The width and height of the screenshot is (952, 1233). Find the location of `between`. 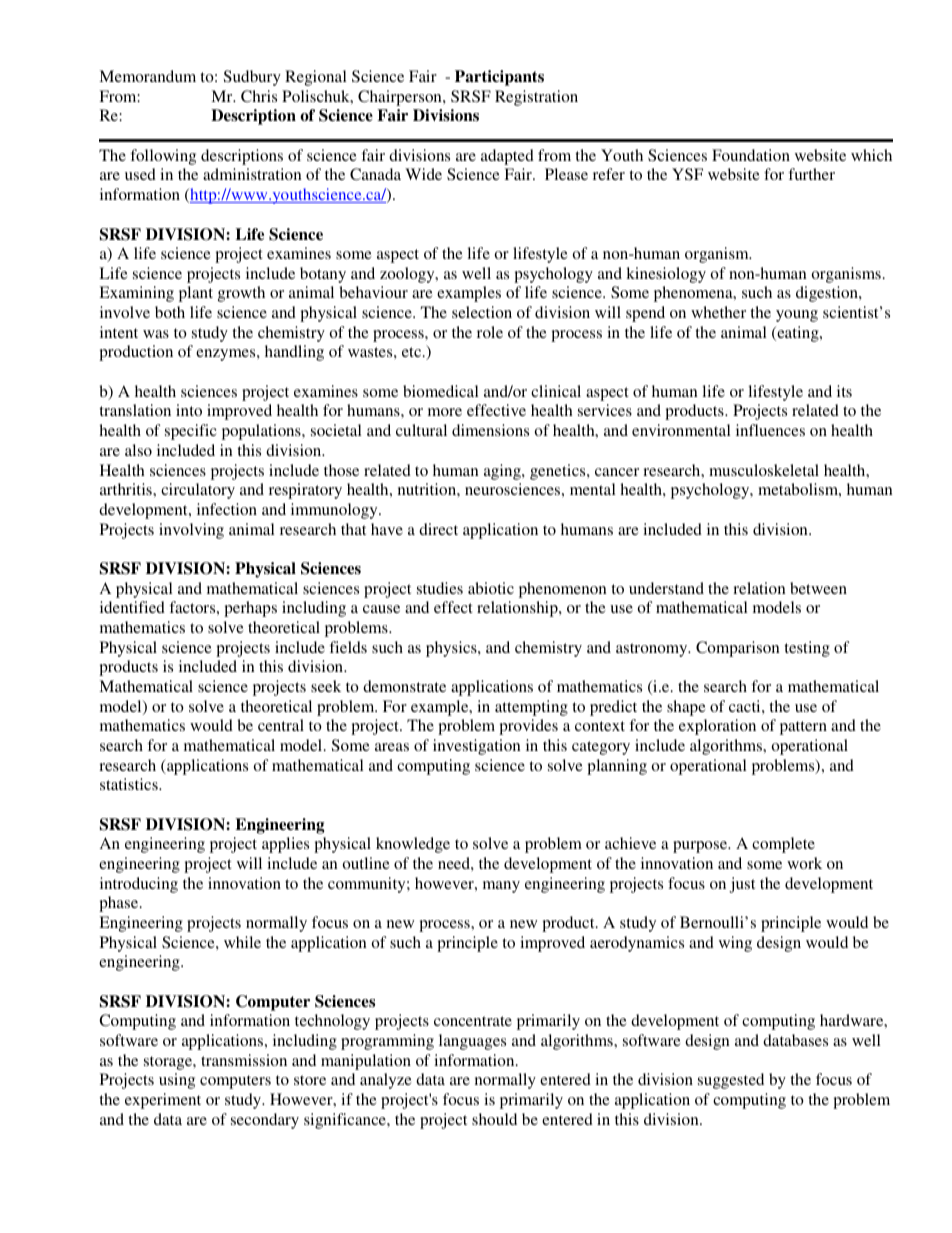

between is located at coordinates (818, 588).
